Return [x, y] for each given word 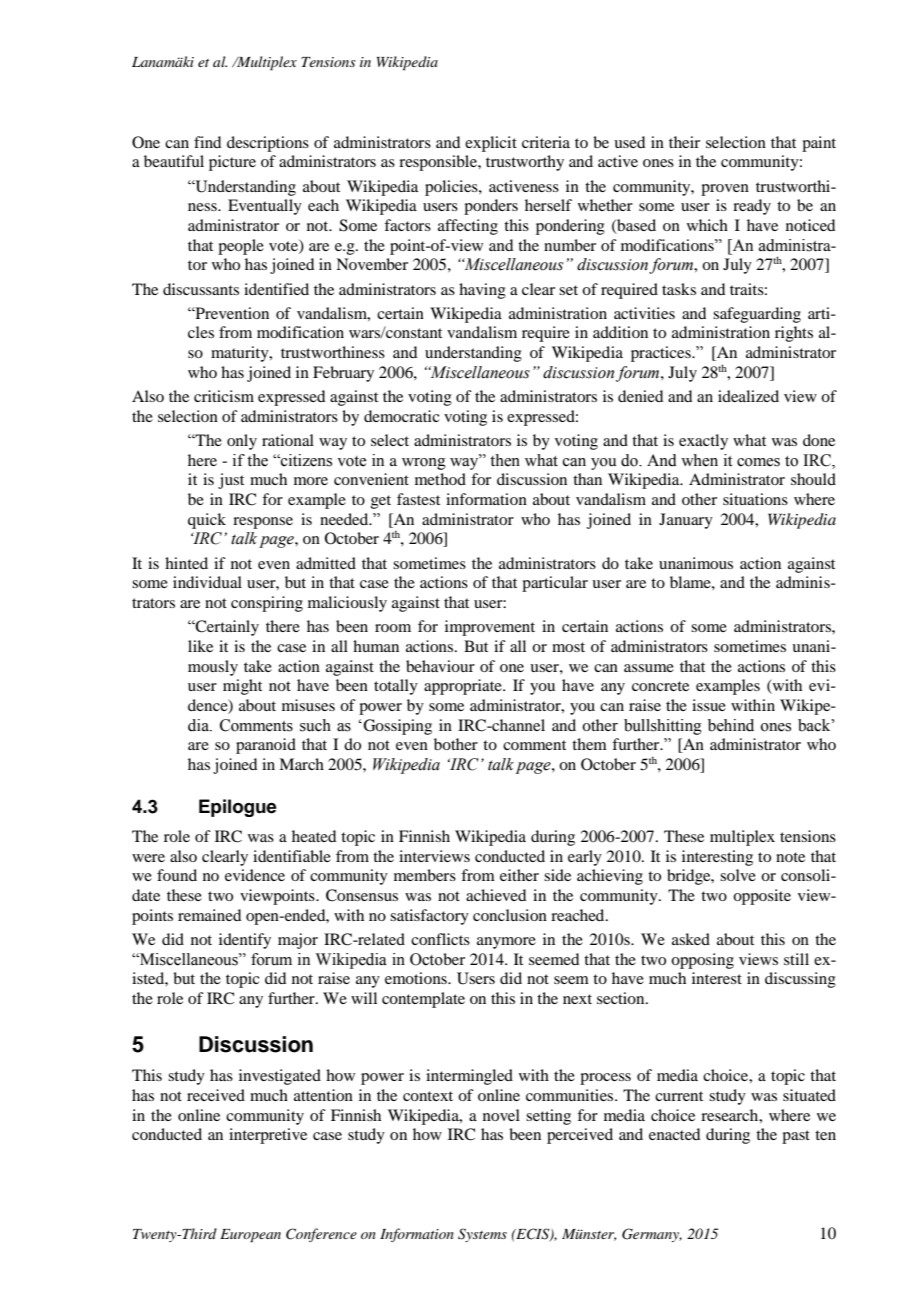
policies [452, 188]
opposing [702, 961]
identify [245, 941]
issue [709, 705]
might [242, 687]
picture [232, 163]
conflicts [440, 939]
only [242, 442]
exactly [703, 442]
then [505, 460]
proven [725, 190]
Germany [652, 1235]
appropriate [464, 687]
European [250, 1236]
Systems [482, 1235]
